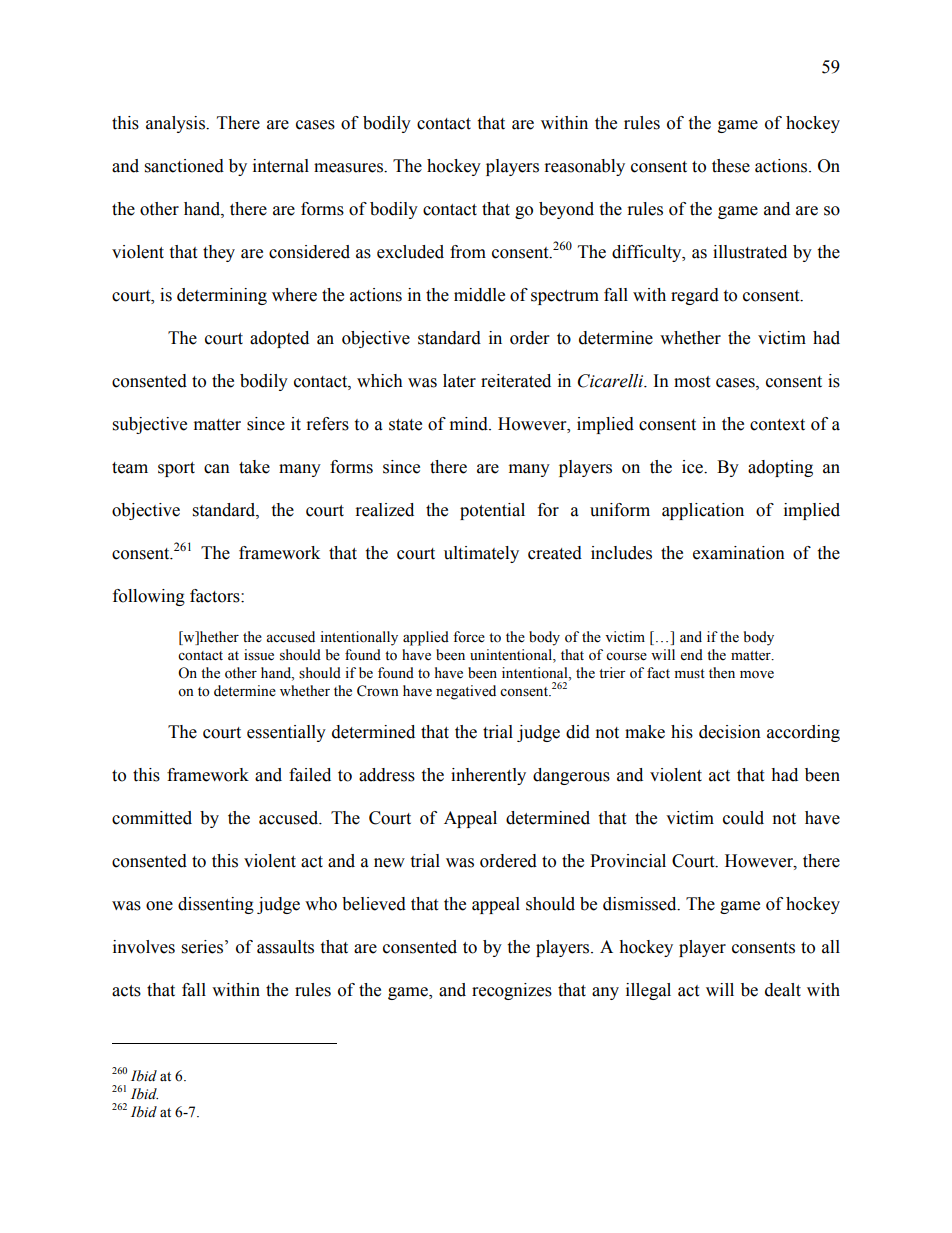 The width and height of the document is (952, 1233). Describe the element at coordinates (259, 655) in the document. I see `issue` at that location.
